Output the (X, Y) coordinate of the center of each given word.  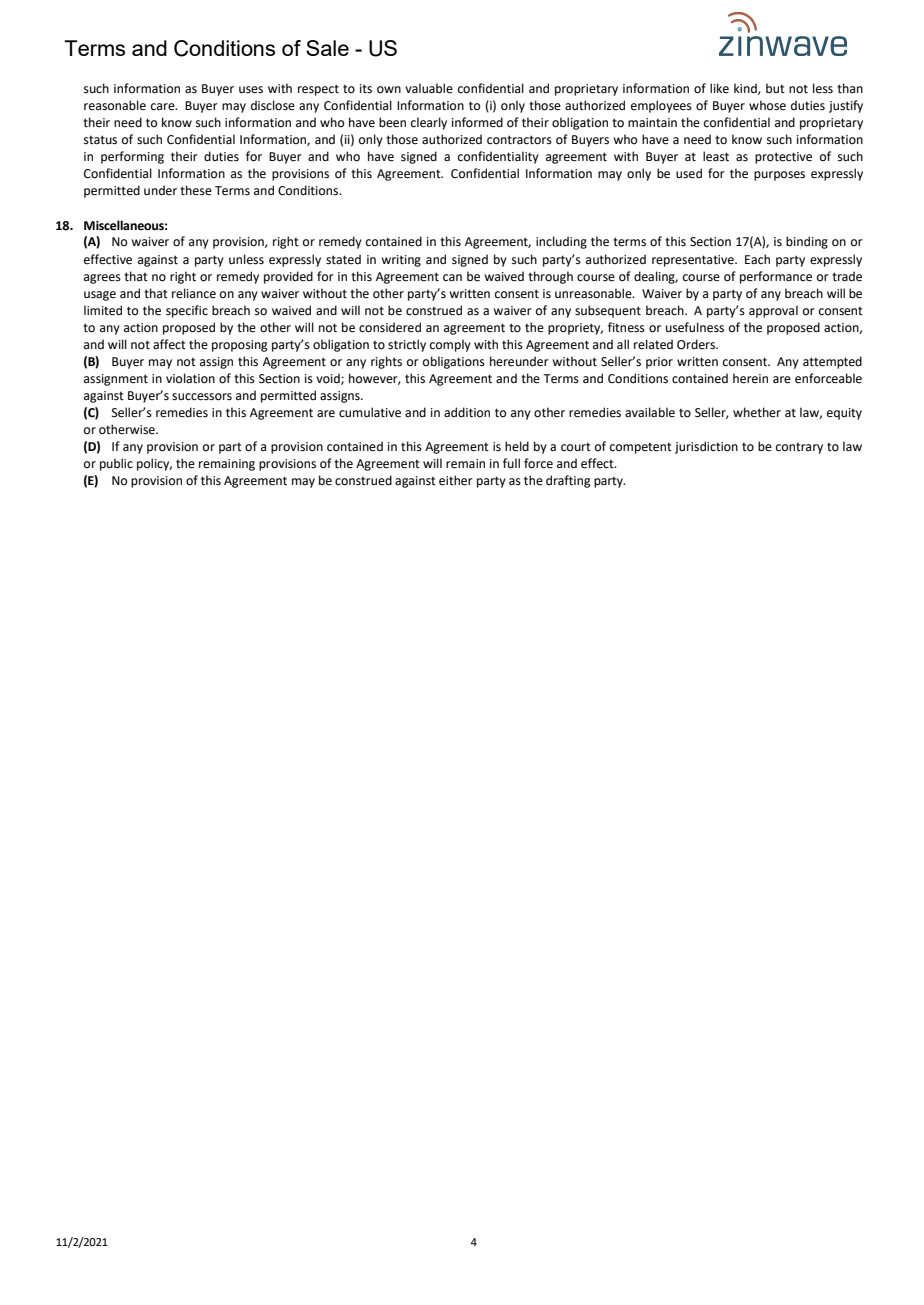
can (452, 278)
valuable (429, 88)
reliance (194, 293)
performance (776, 277)
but (775, 88)
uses (251, 90)
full (511, 463)
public (116, 464)
